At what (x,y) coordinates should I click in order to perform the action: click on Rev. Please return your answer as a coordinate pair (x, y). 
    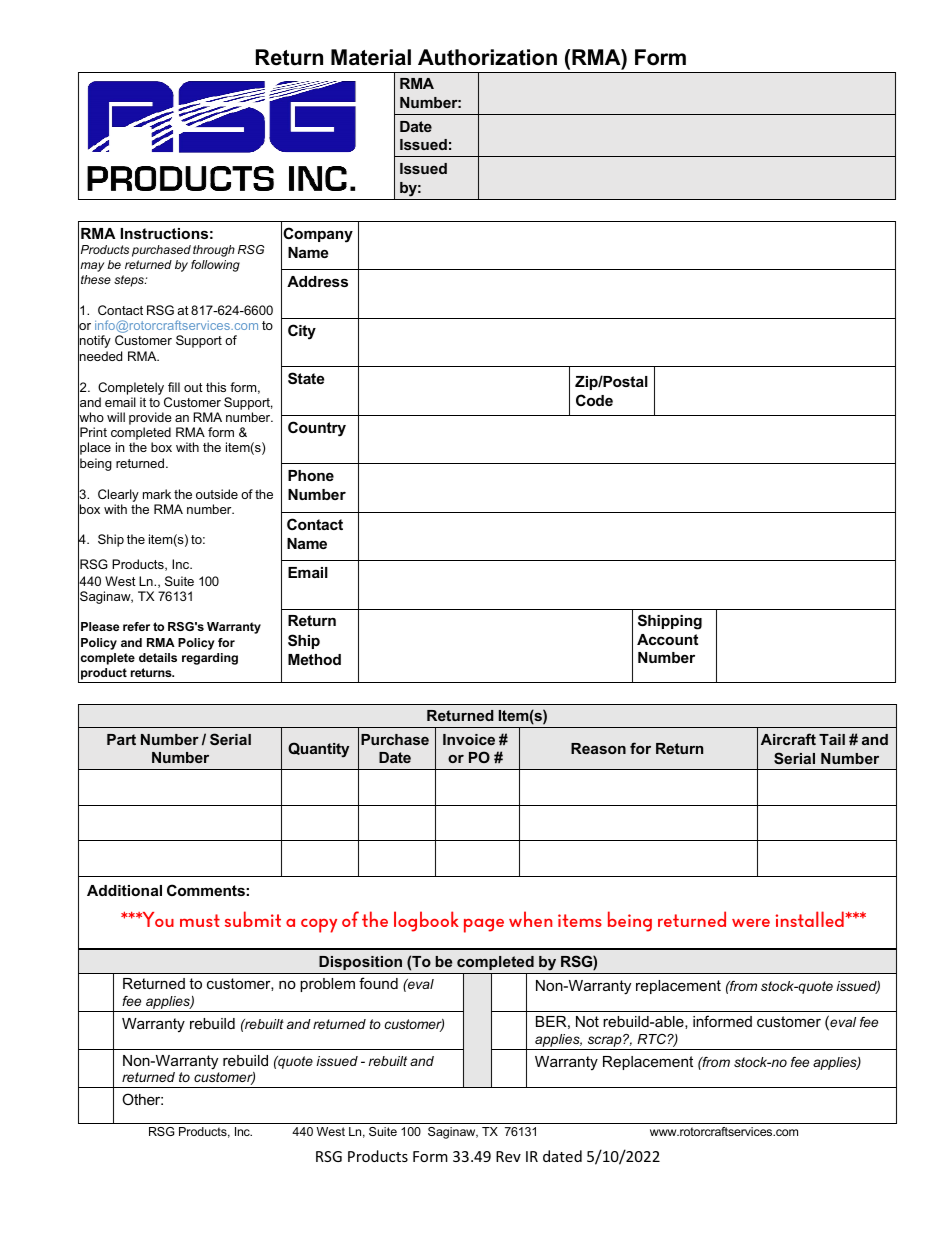
    Looking at the image, I should click on (508, 1156).
